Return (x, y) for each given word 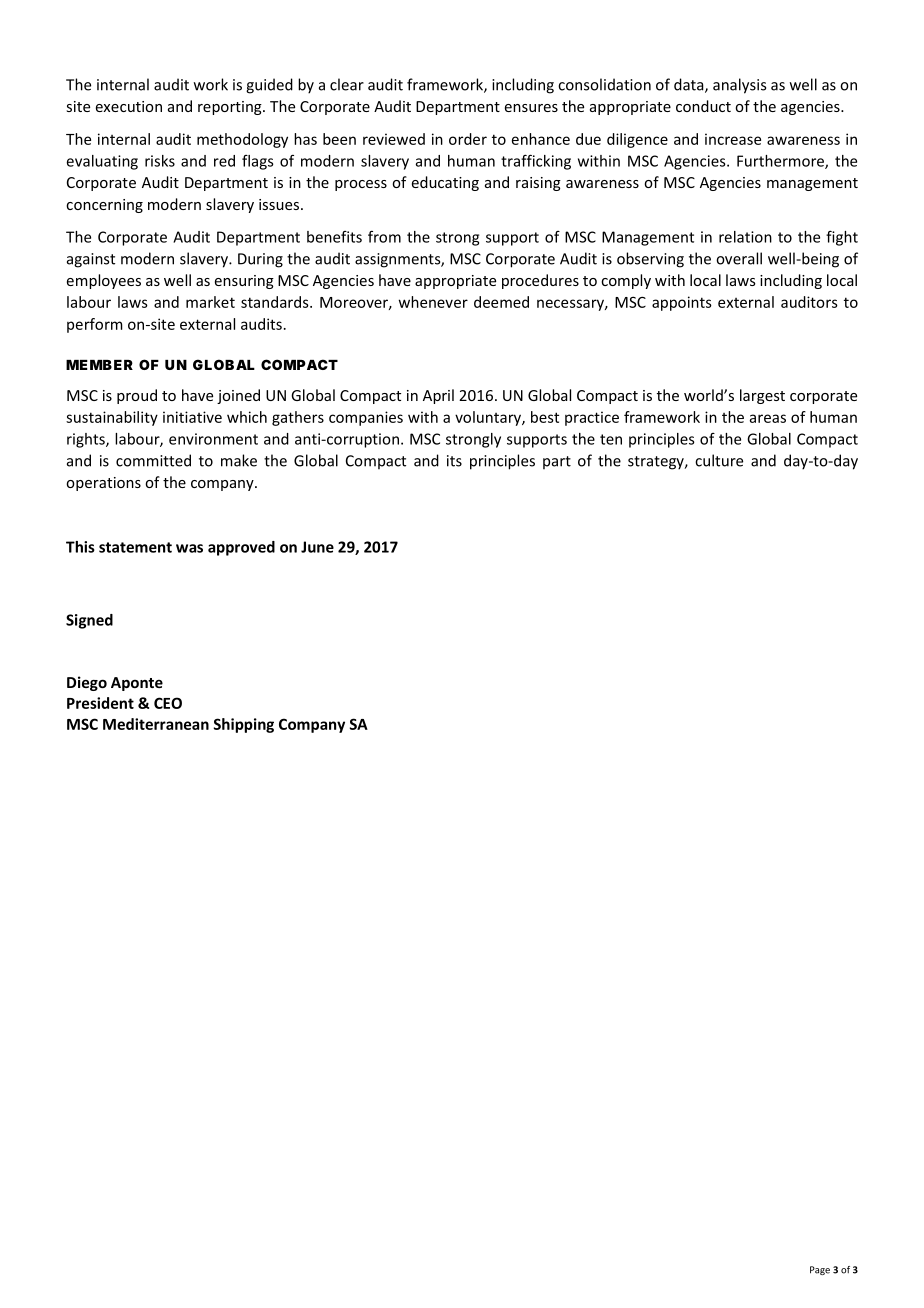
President (100, 703)
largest (762, 396)
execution (129, 106)
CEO (168, 703)
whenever (433, 302)
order (468, 139)
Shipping (244, 725)
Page (820, 1270)
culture (719, 460)
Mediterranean (156, 724)
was (189, 548)
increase (733, 139)
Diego (87, 683)
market (210, 302)
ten (611, 439)
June (317, 547)
